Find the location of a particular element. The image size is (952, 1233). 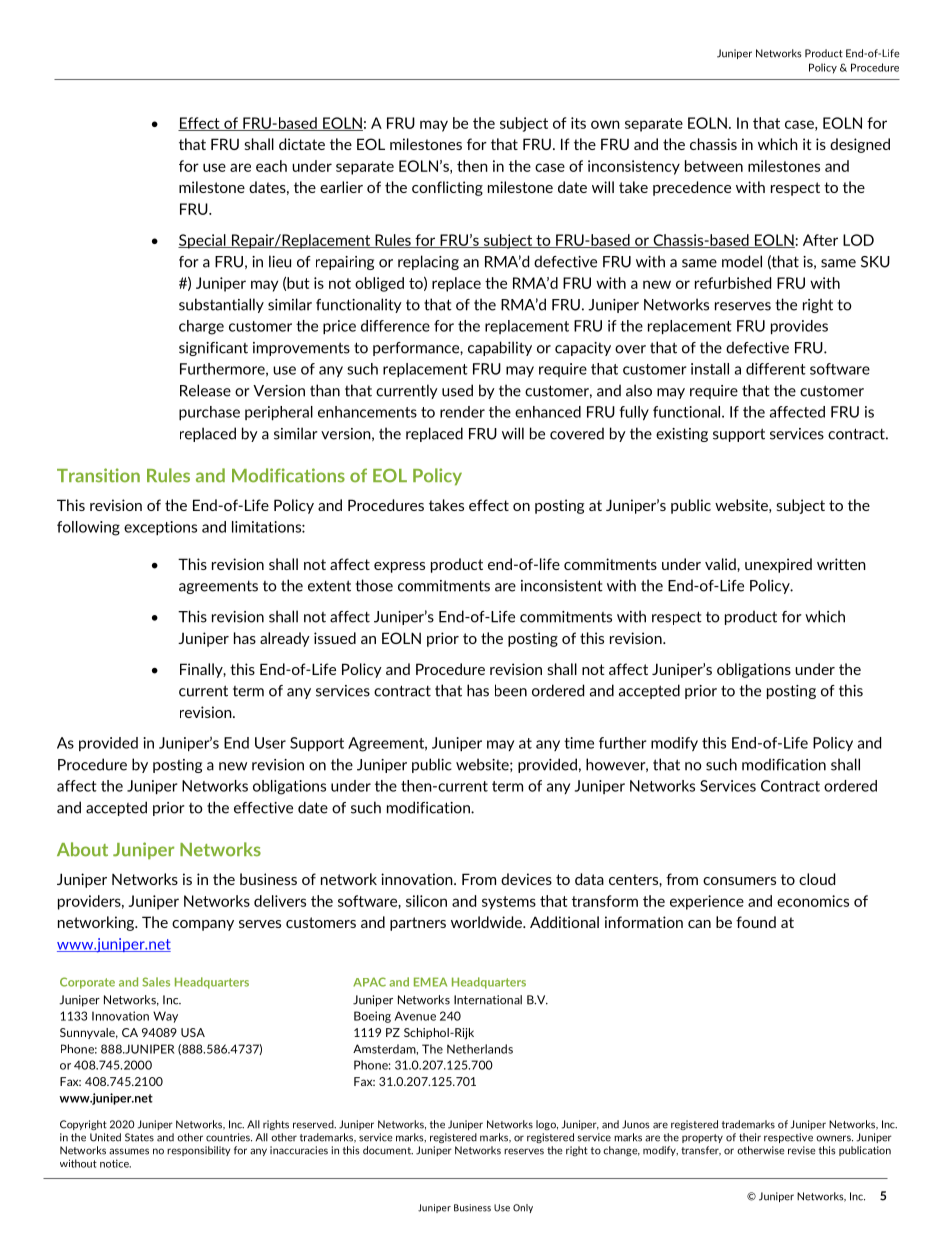

devices is located at coordinates (526, 879).
